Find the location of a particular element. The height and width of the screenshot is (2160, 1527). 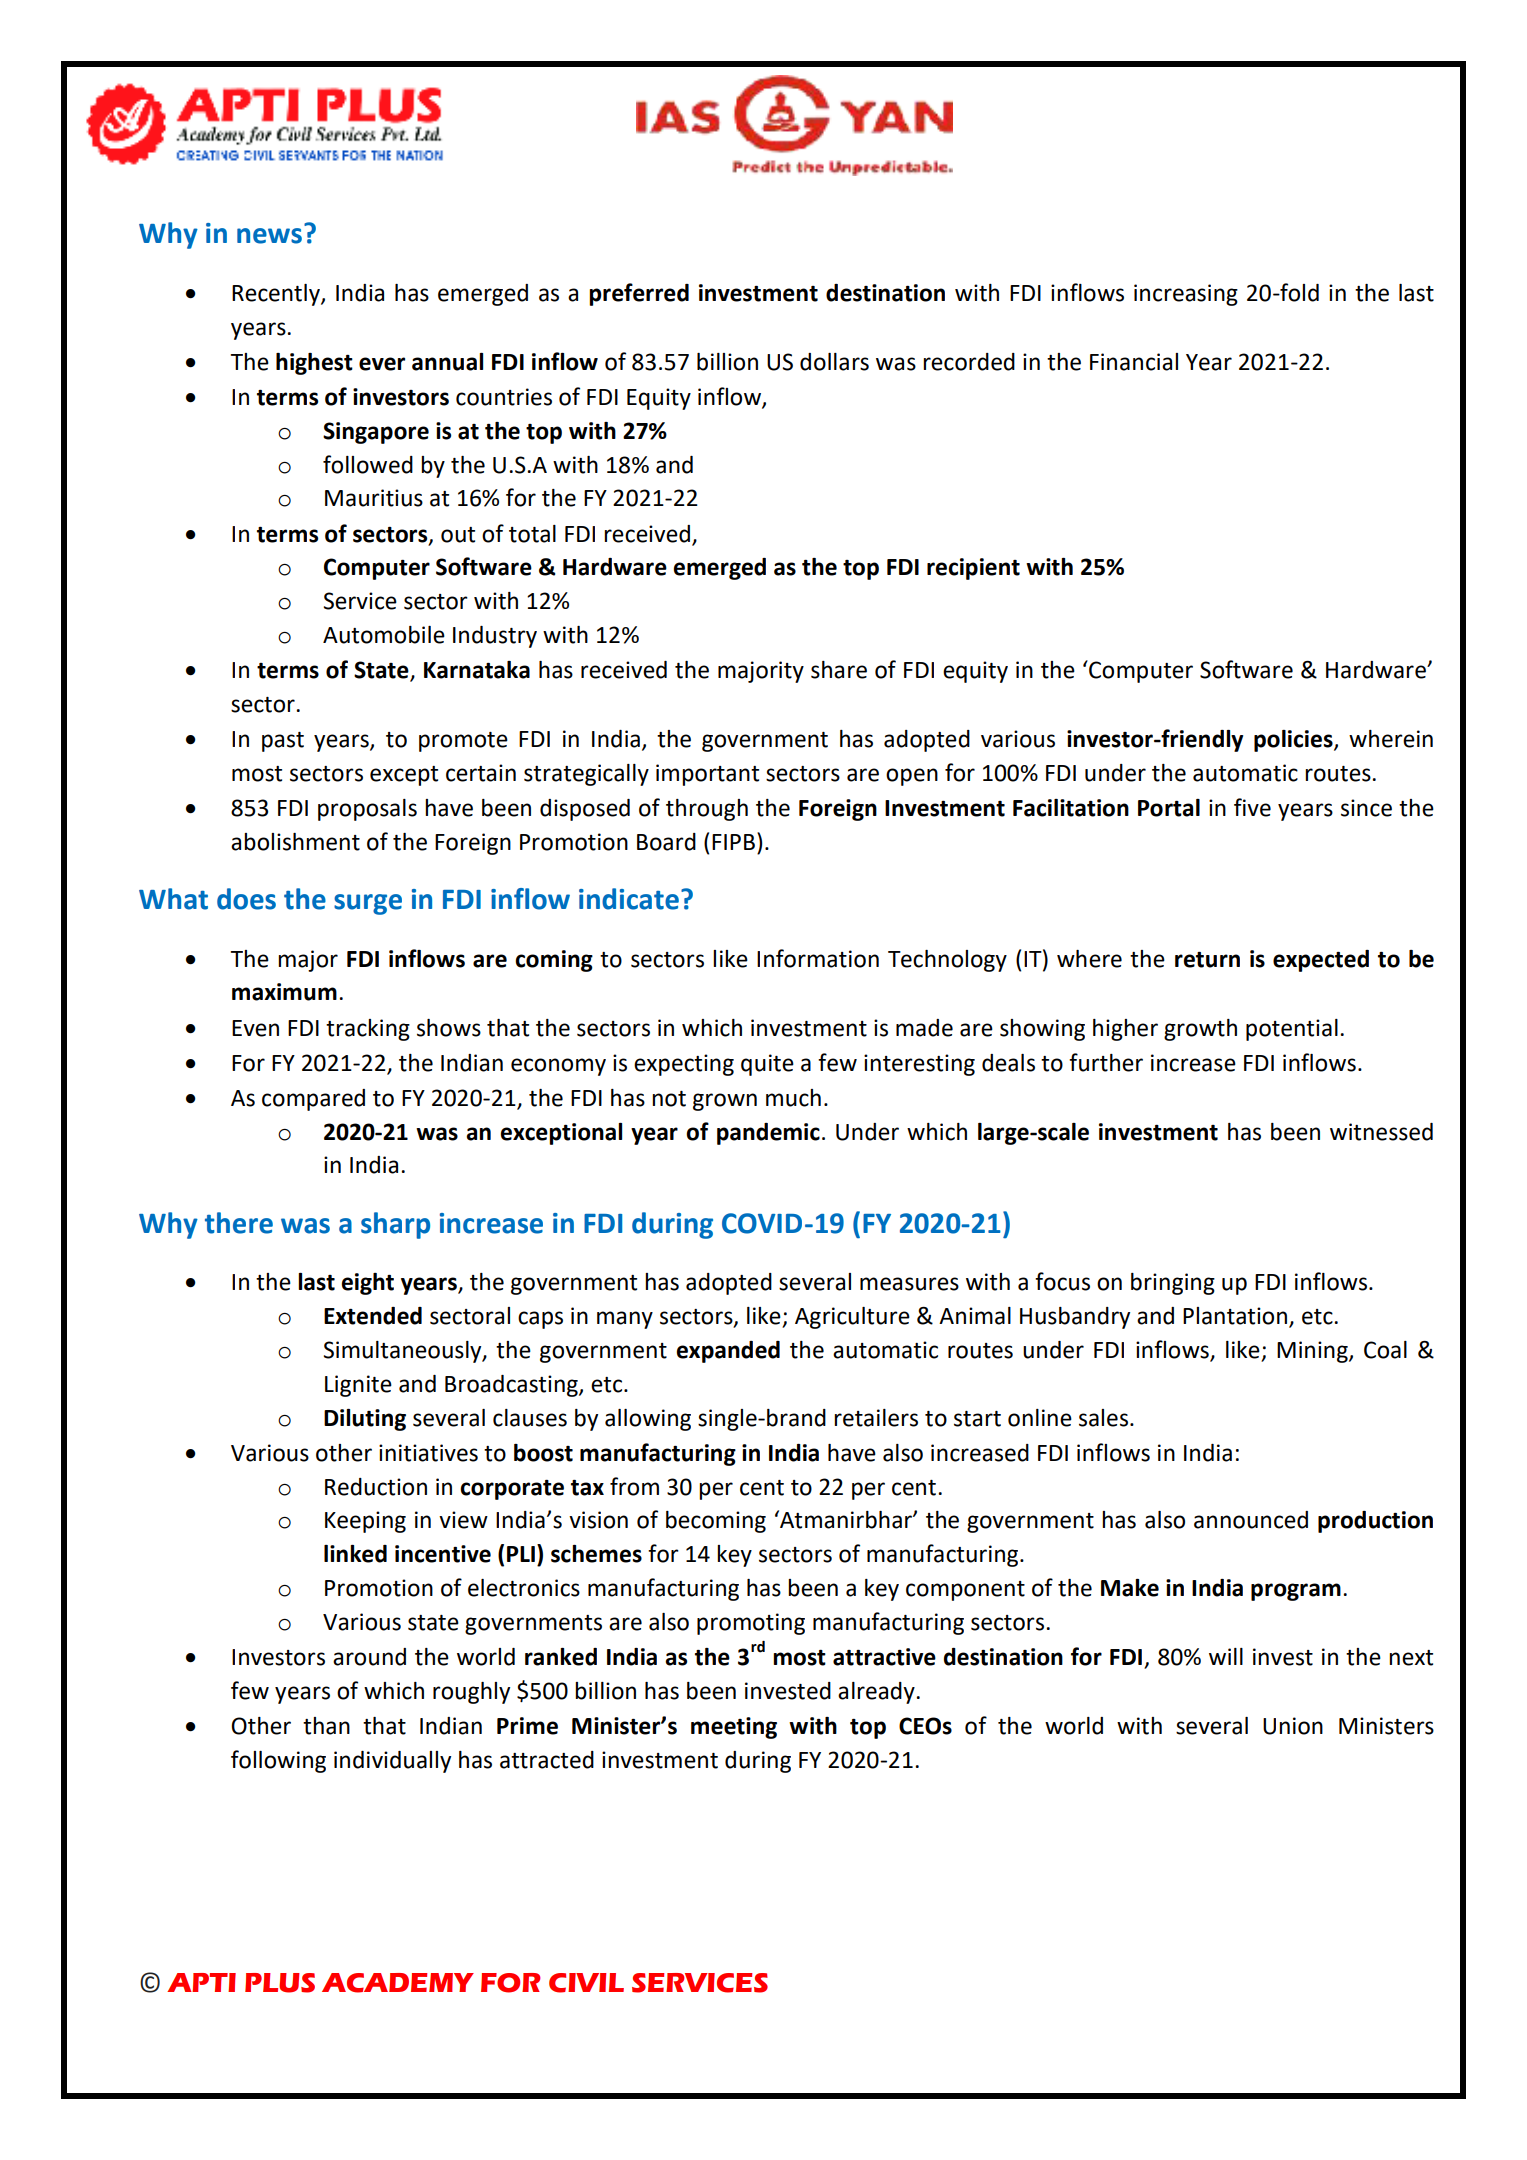

compared is located at coordinates (313, 1100).
